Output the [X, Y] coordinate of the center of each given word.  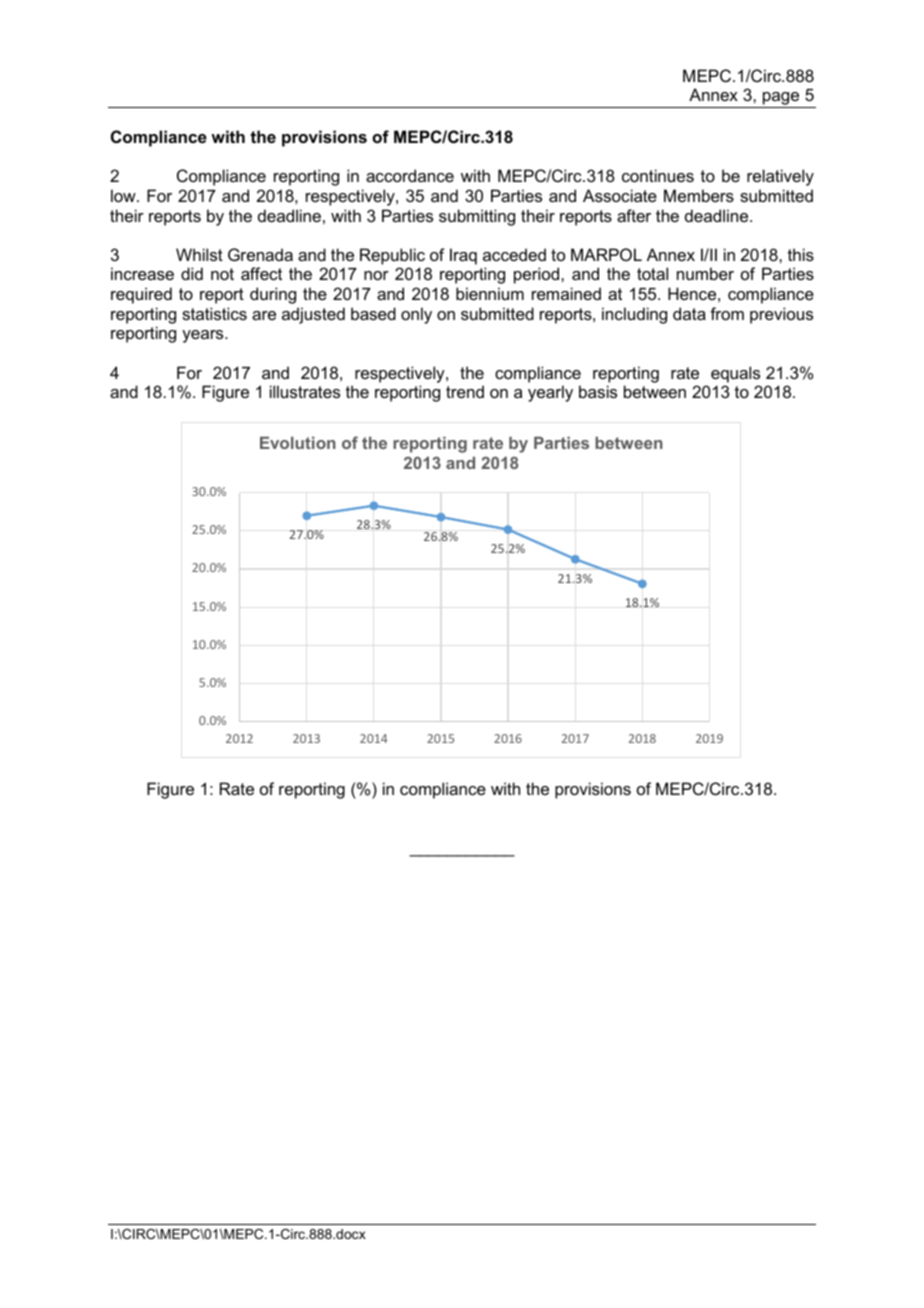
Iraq [463, 256]
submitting [477, 217]
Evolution [298, 443]
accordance [410, 175]
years [204, 336]
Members [699, 195]
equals [735, 374]
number [705, 273]
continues [658, 175]
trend [465, 391]
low [124, 195]
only [416, 315]
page [781, 100]
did [192, 273]
